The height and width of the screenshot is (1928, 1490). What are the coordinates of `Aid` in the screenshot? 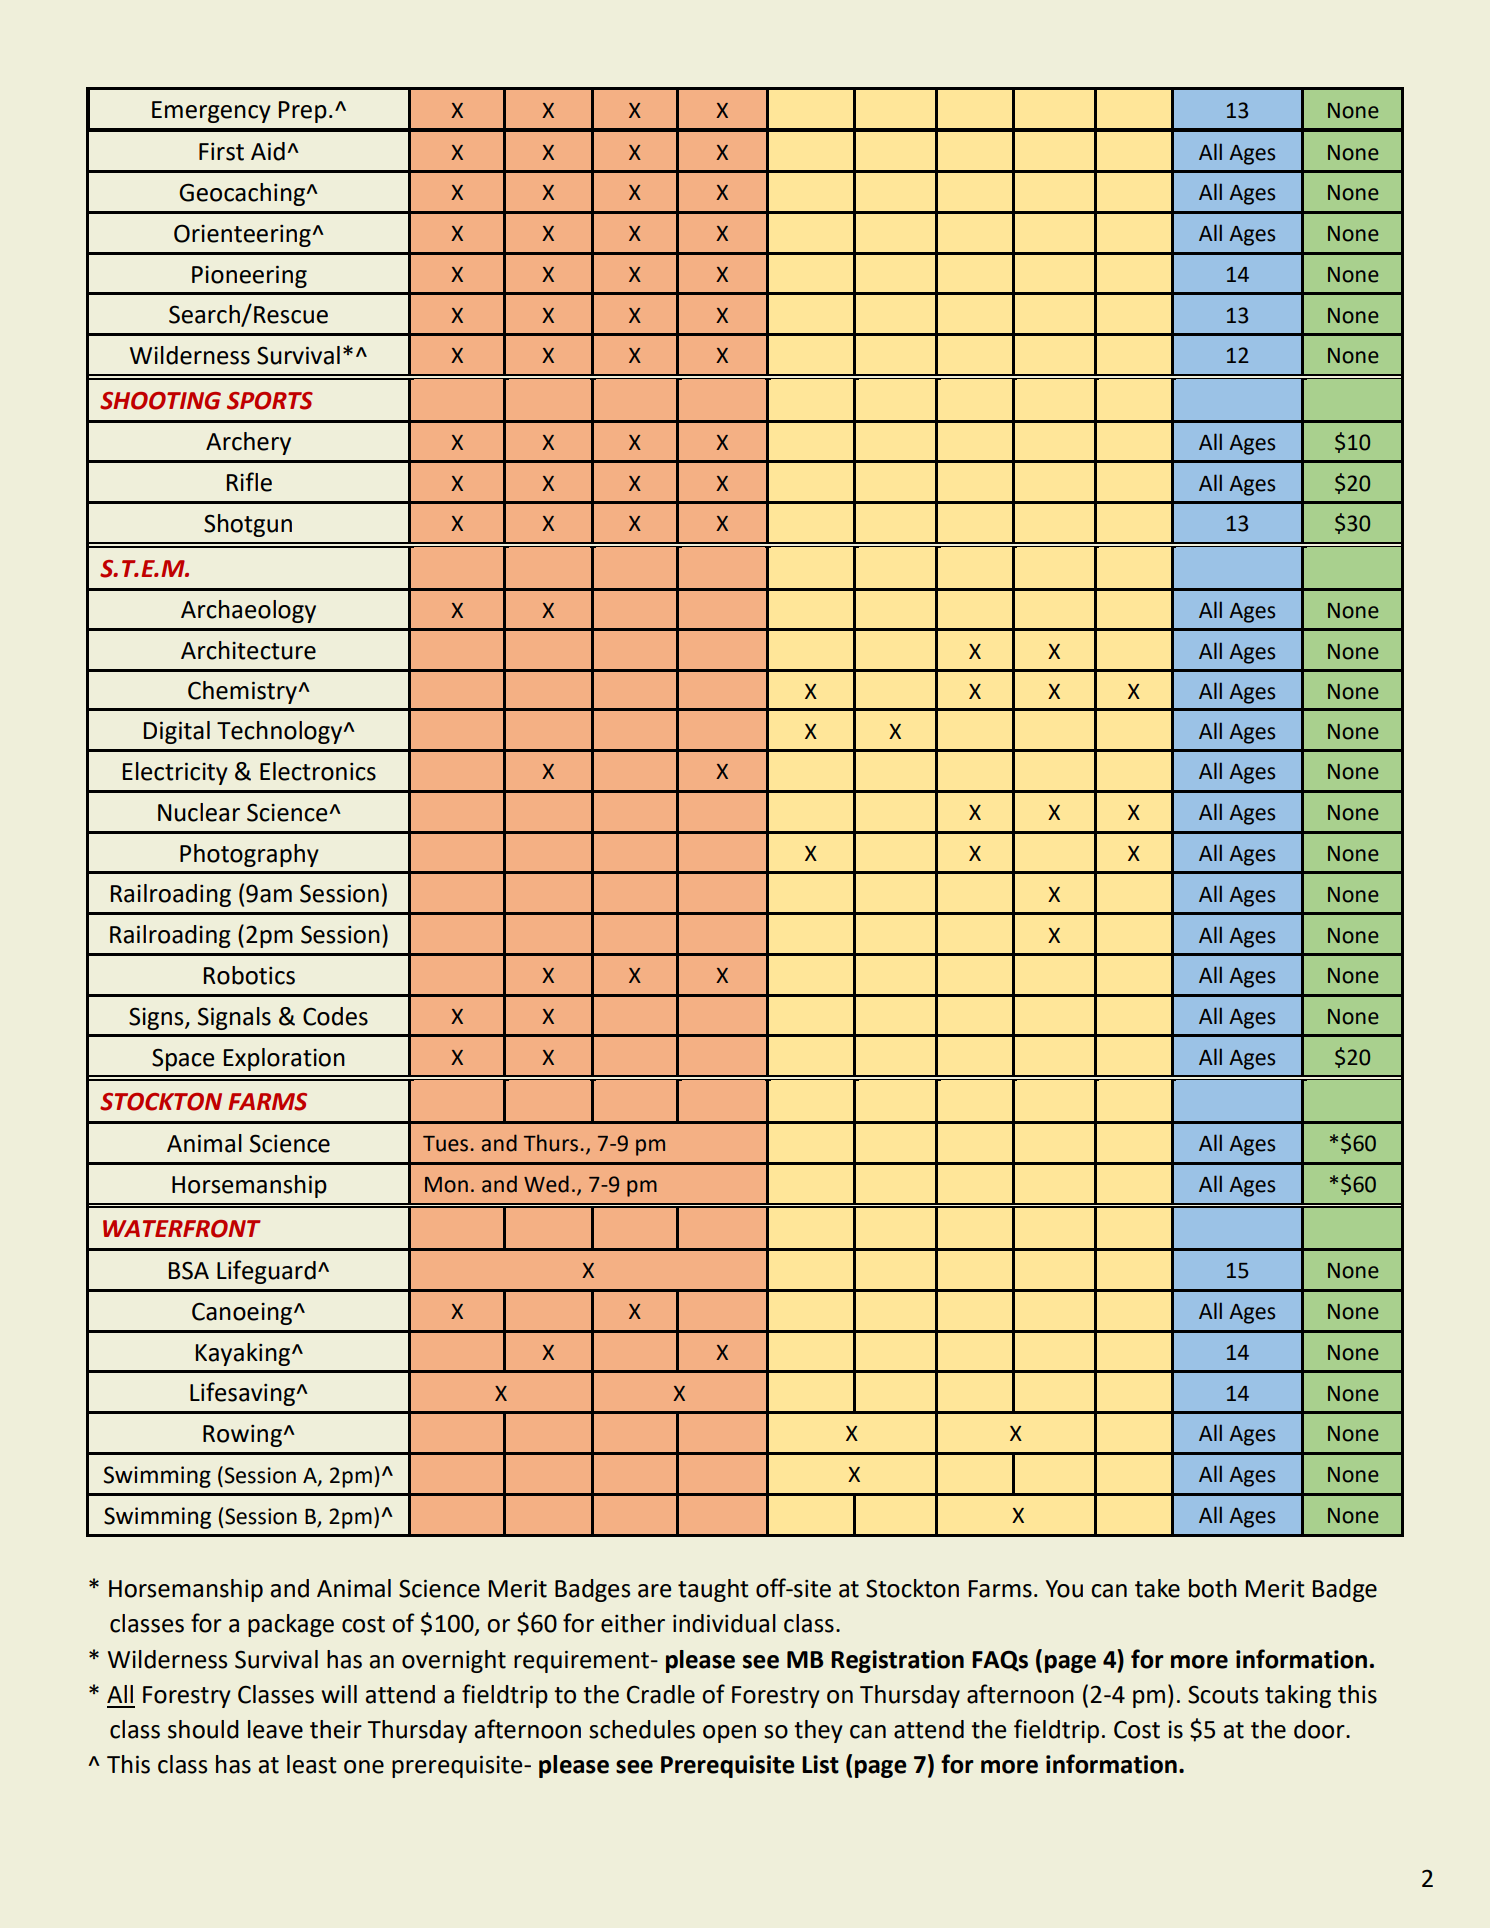 It's located at (268, 151).
